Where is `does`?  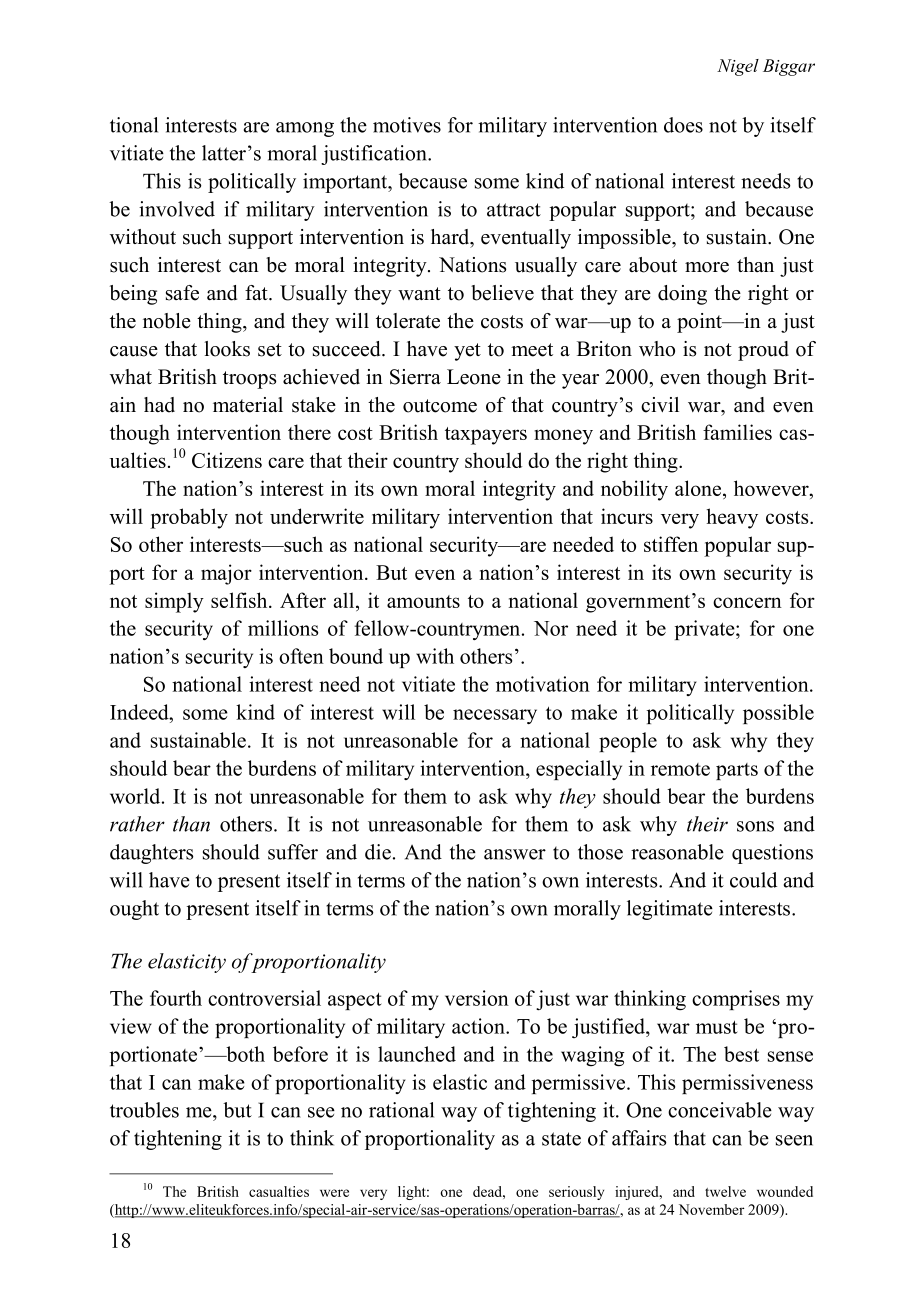 does is located at coordinates (683, 125).
